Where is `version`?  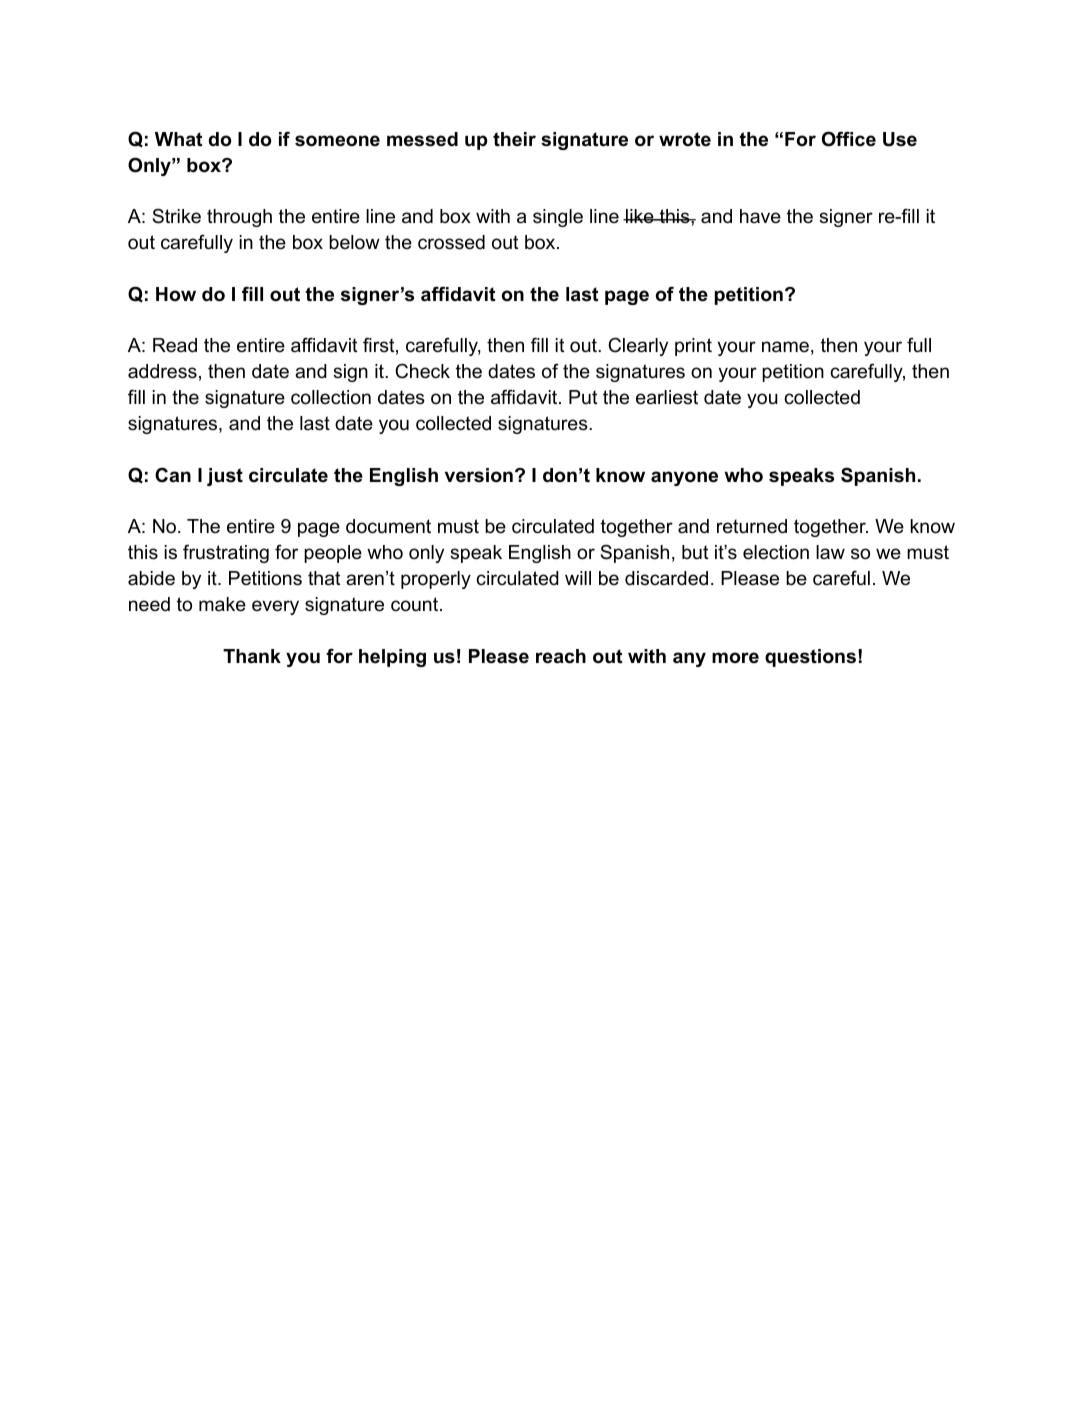
version is located at coordinates (479, 475).
